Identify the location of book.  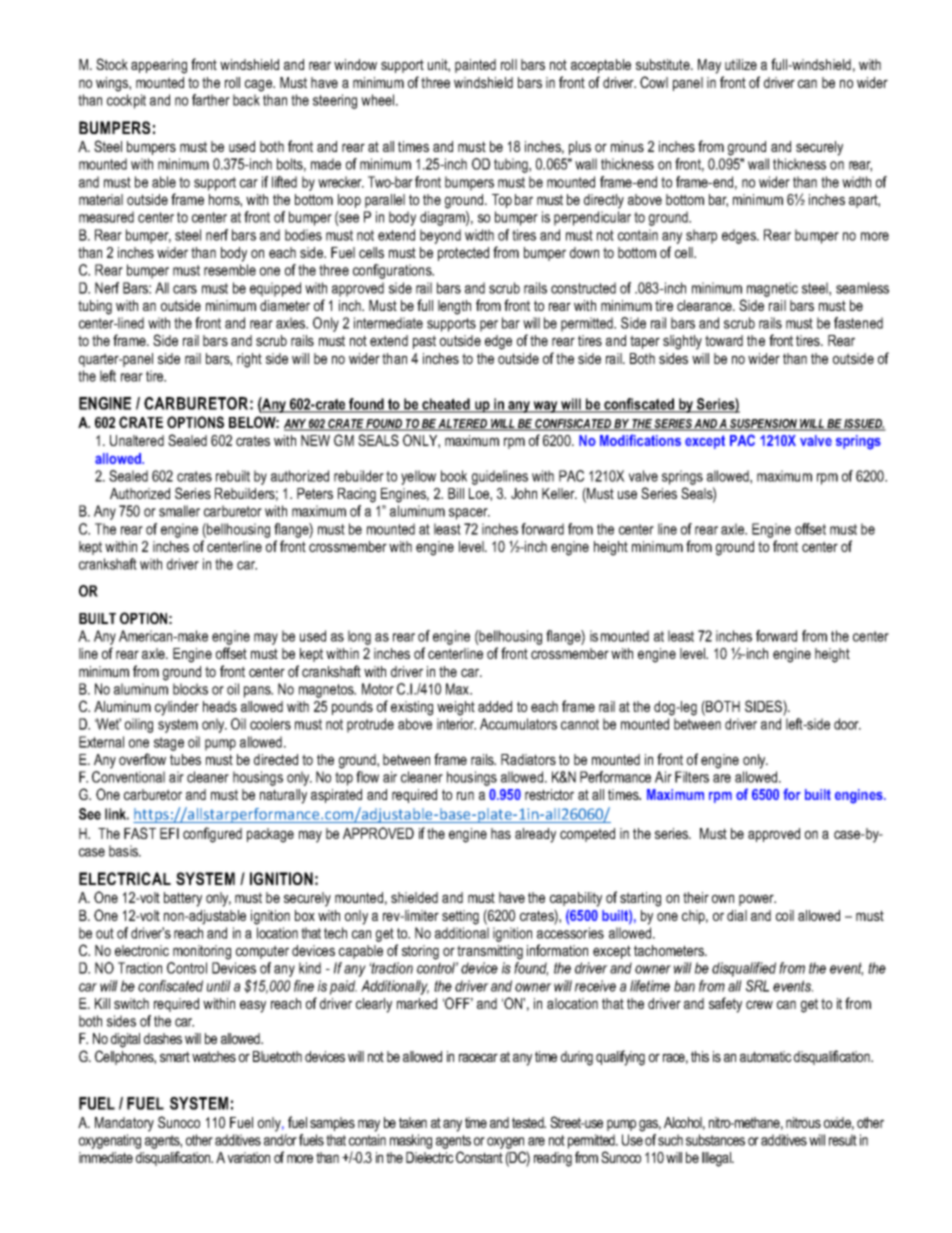
(454, 476).
